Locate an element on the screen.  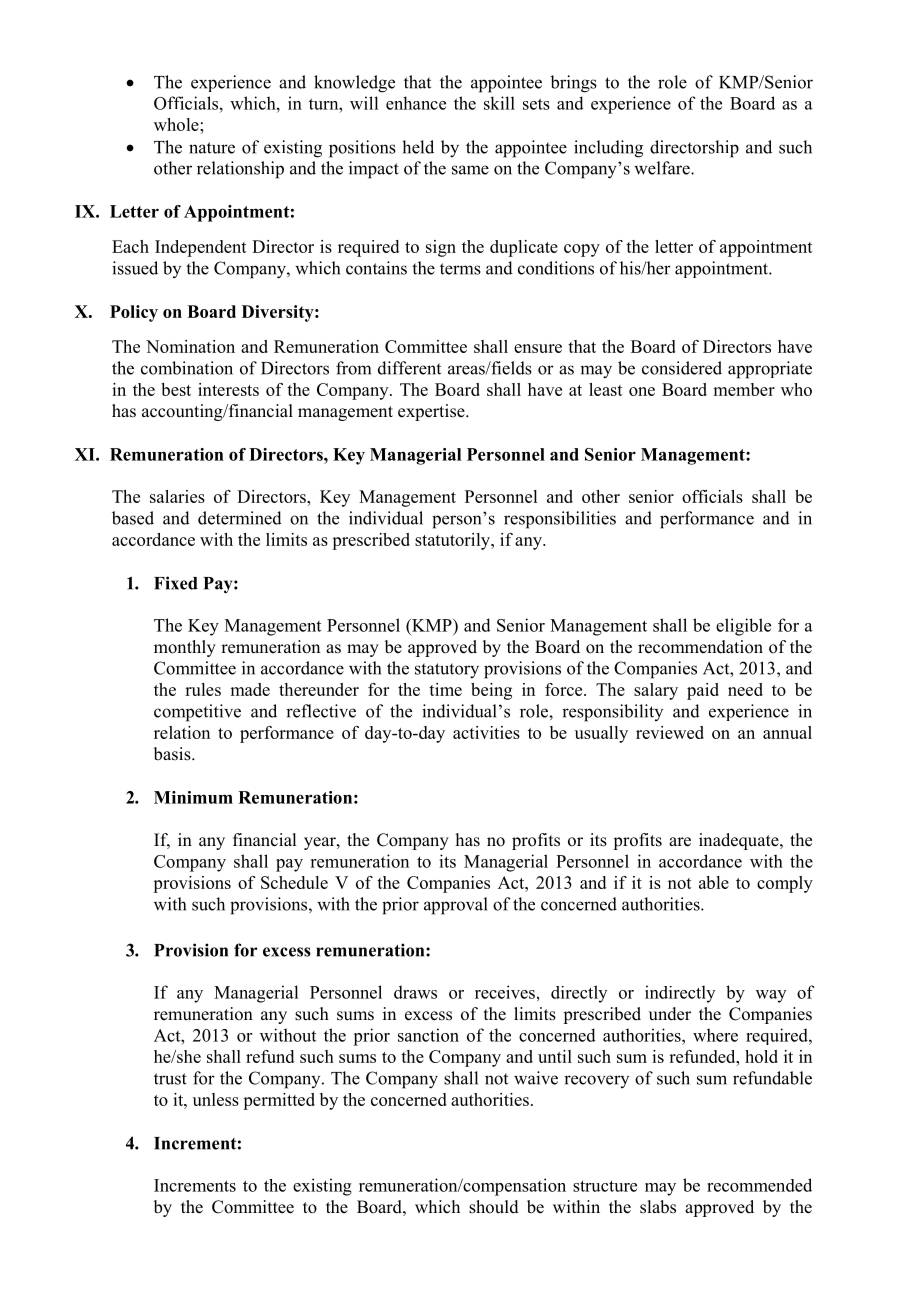
unless is located at coordinates (216, 1099).
